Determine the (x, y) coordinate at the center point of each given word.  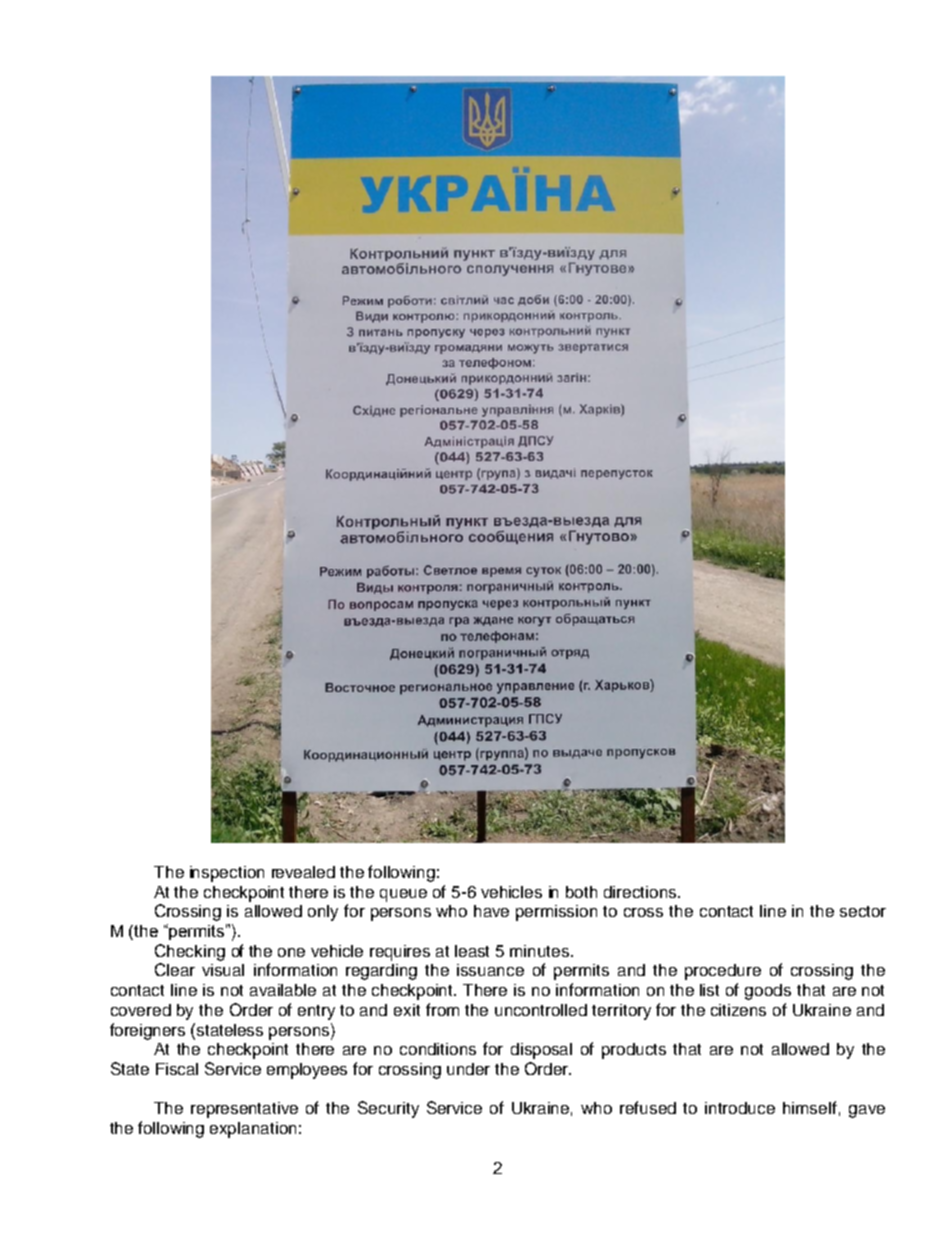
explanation (253, 1130)
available (283, 990)
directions (641, 892)
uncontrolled (541, 1010)
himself (810, 1107)
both (581, 892)
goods (768, 992)
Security (388, 1109)
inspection (227, 874)
